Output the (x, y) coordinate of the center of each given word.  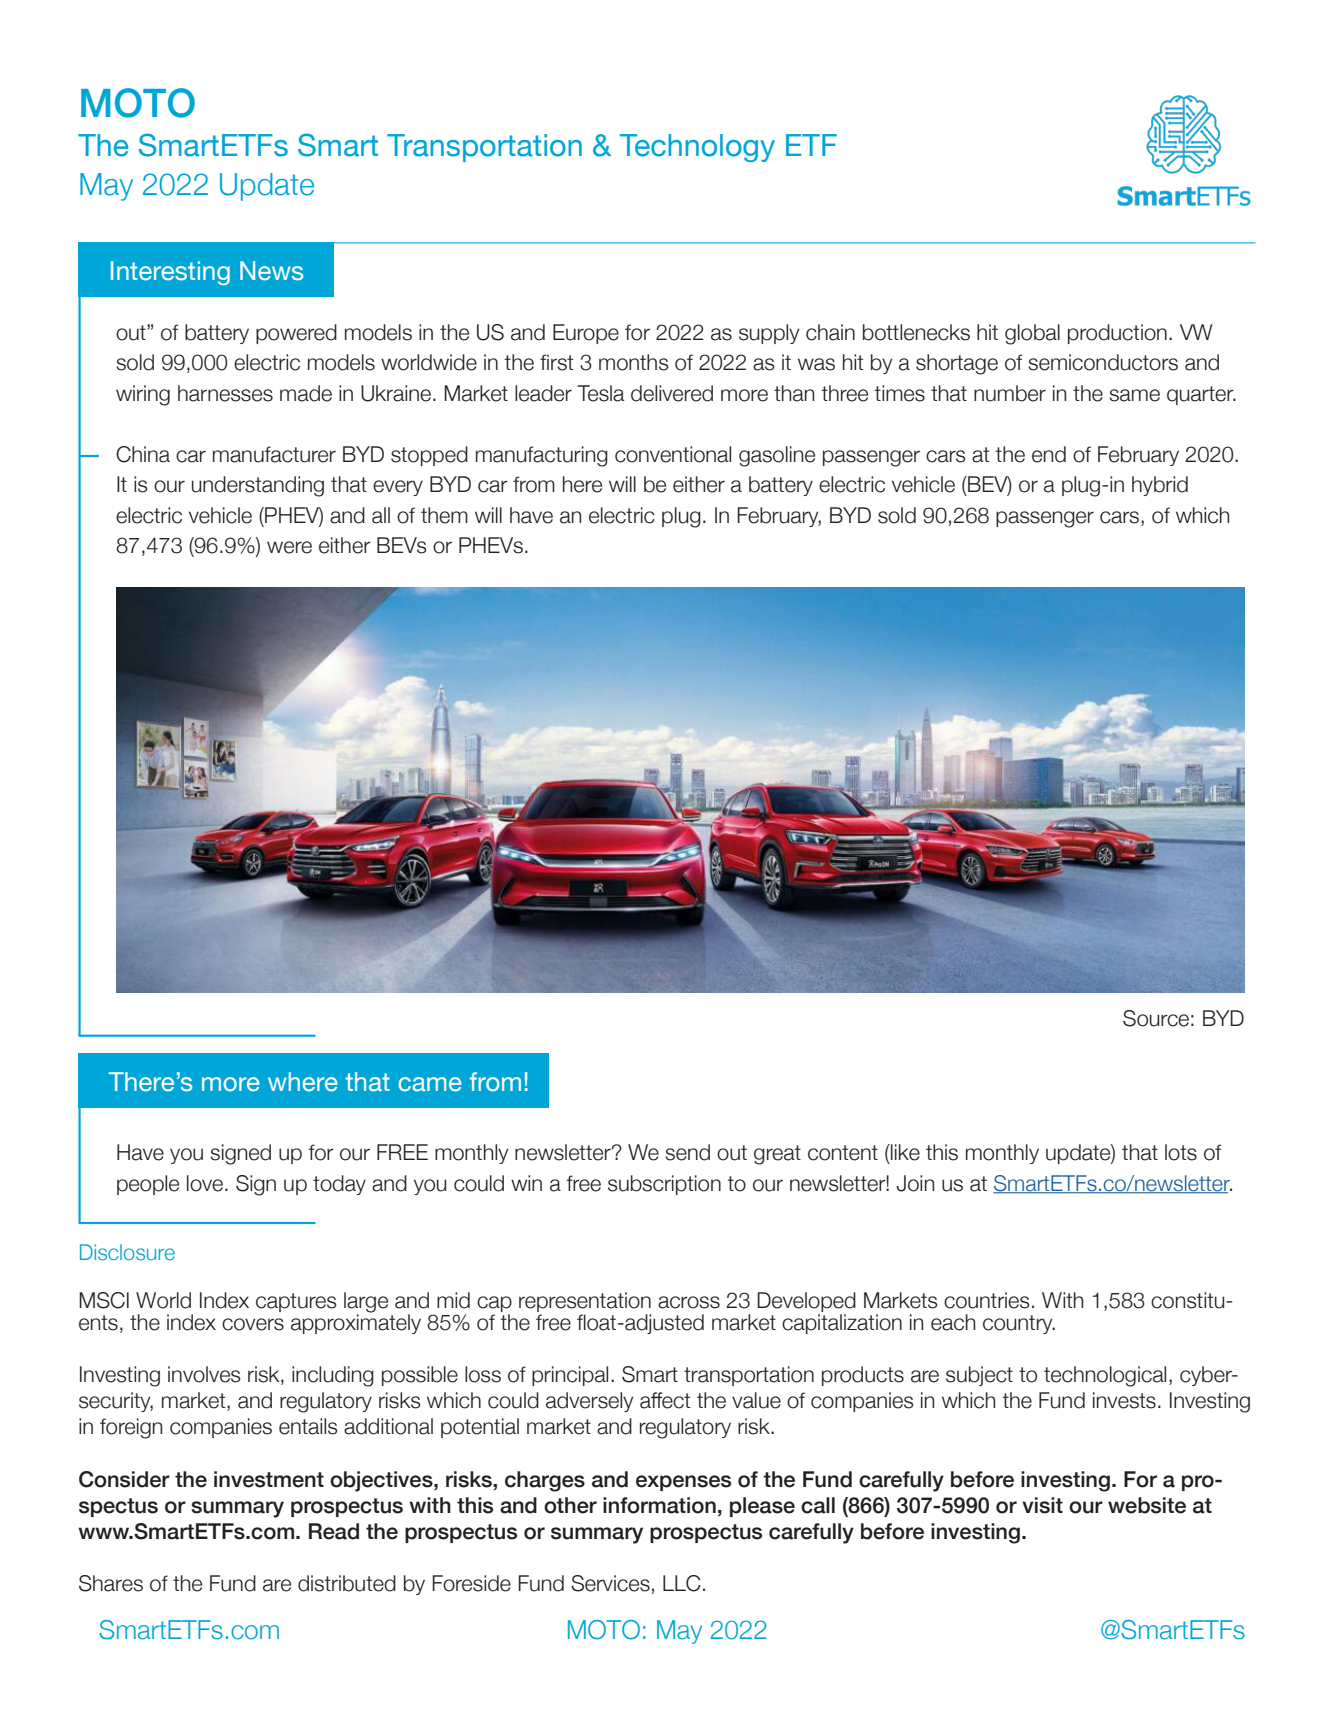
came (430, 1084)
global (1032, 334)
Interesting (170, 273)
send (687, 1152)
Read (334, 1531)
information (659, 1505)
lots (1181, 1152)
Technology (697, 148)
